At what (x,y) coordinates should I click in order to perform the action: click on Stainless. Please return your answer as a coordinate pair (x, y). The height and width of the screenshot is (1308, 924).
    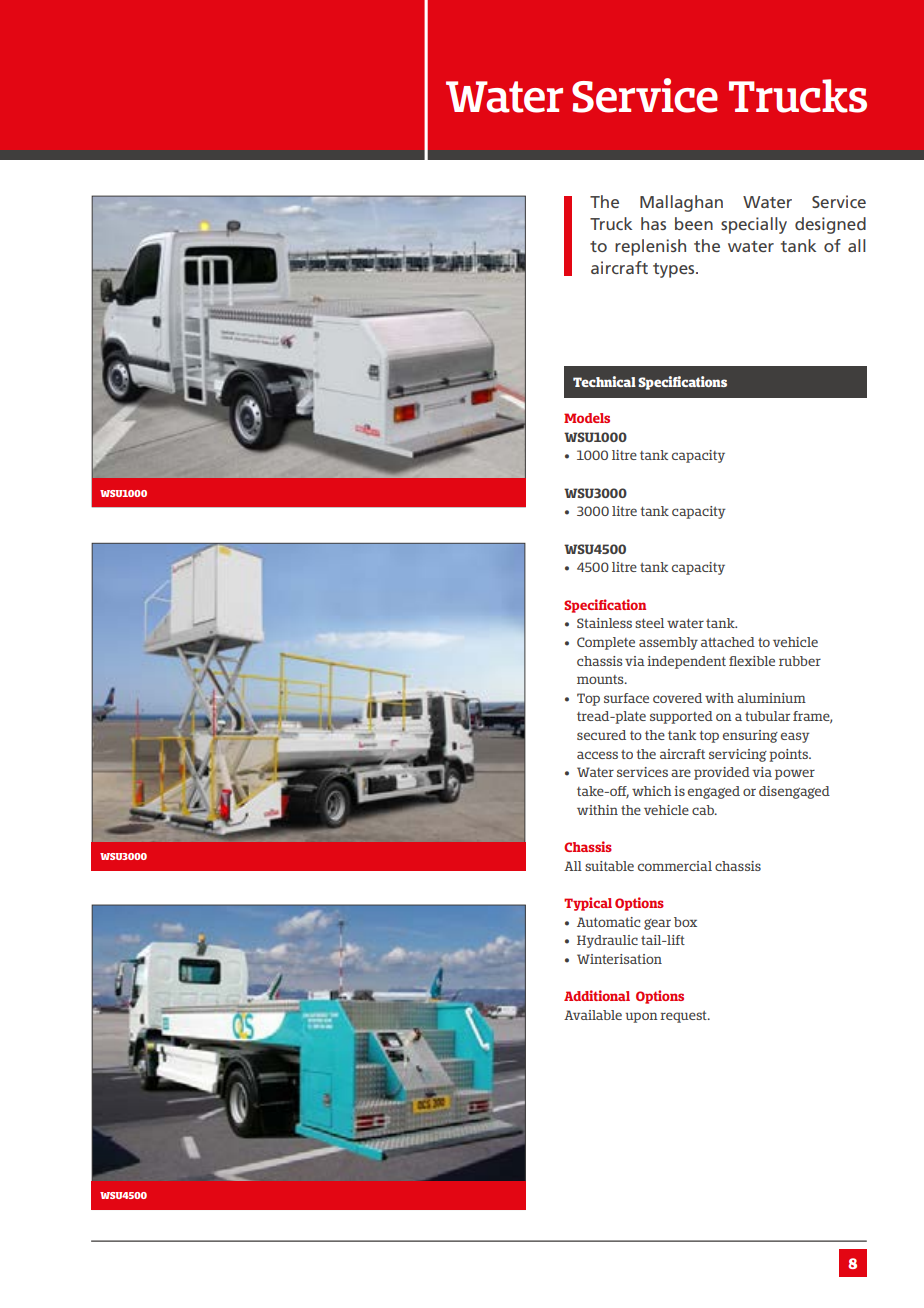
    Looking at the image, I should click on (604, 623).
